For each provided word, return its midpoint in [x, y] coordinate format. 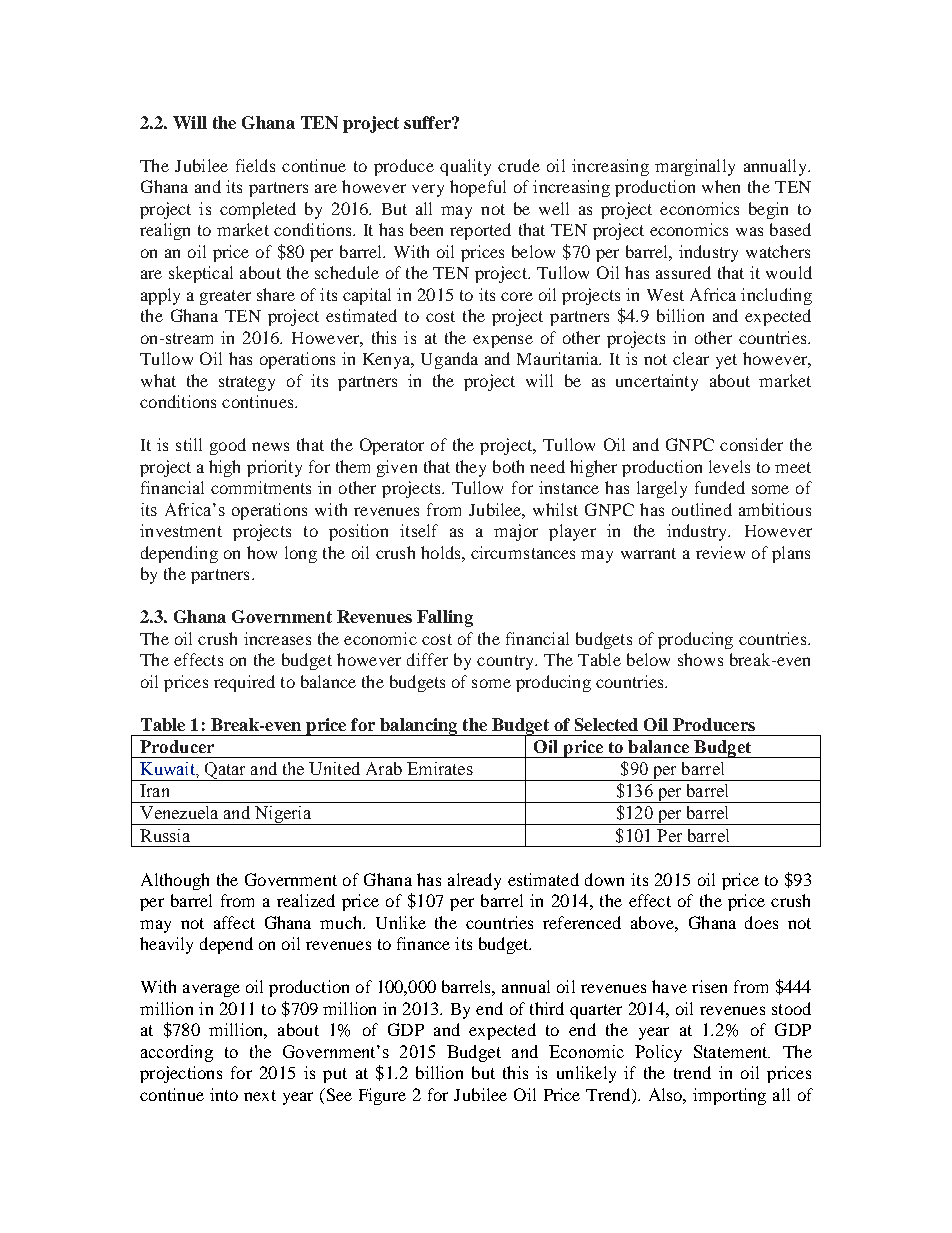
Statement [732, 1051]
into [224, 1094]
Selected [606, 724]
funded [720, 487]
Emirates [440, 768]
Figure [382, 1096]
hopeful [478, 188]
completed [258, 210]
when [721, 186]
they [471, 468]
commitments [261, 487]
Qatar [225, 771]
